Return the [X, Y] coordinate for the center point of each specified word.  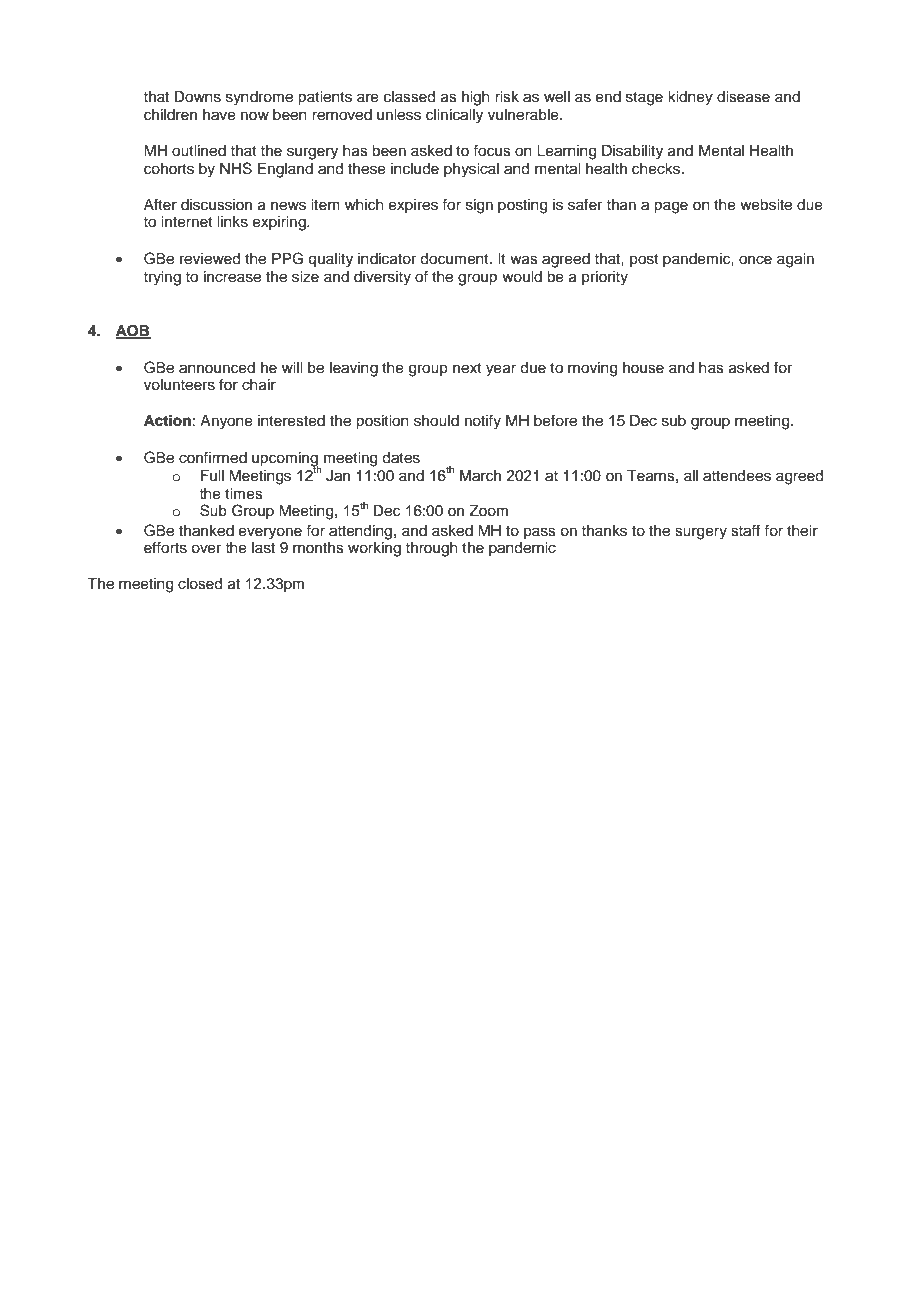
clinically [454, 116]
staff [745, 530]
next [467, 368]
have [219, 115]
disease [743, 97]
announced [217, 368]
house [643, 368]
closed [200, 584]
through [431, 549]
